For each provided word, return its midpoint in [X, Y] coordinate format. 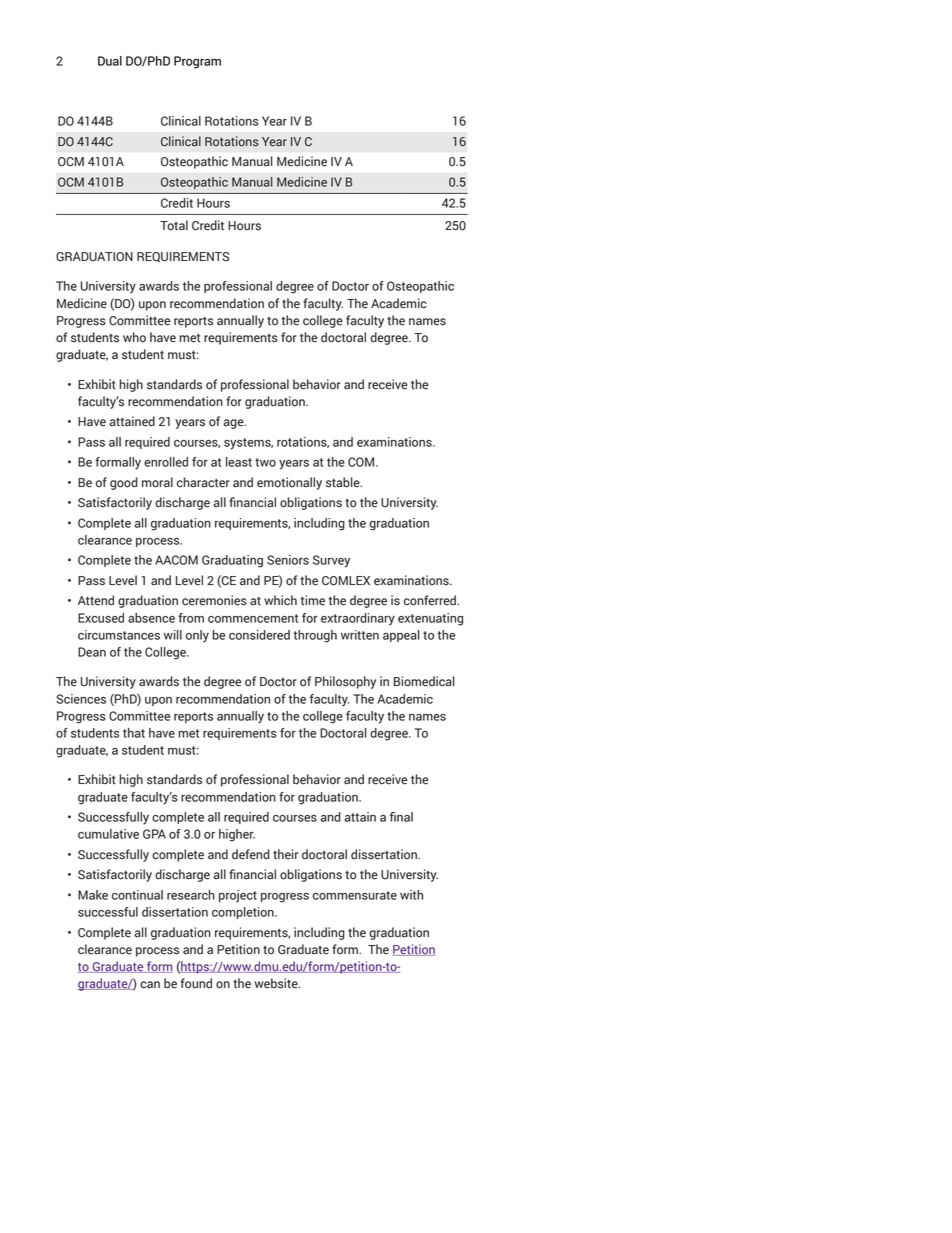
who [134, 337]
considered [259, 635]
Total [174, 225]
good [124, 483]
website [277, 983]
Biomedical [424, 681]
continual [137, 895]
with [411, 895]
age [234, 424]
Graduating [232, 561]
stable [344, 482]
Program [197, 62]
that [134, 733]
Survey [331, 561]
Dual [110, 61]
